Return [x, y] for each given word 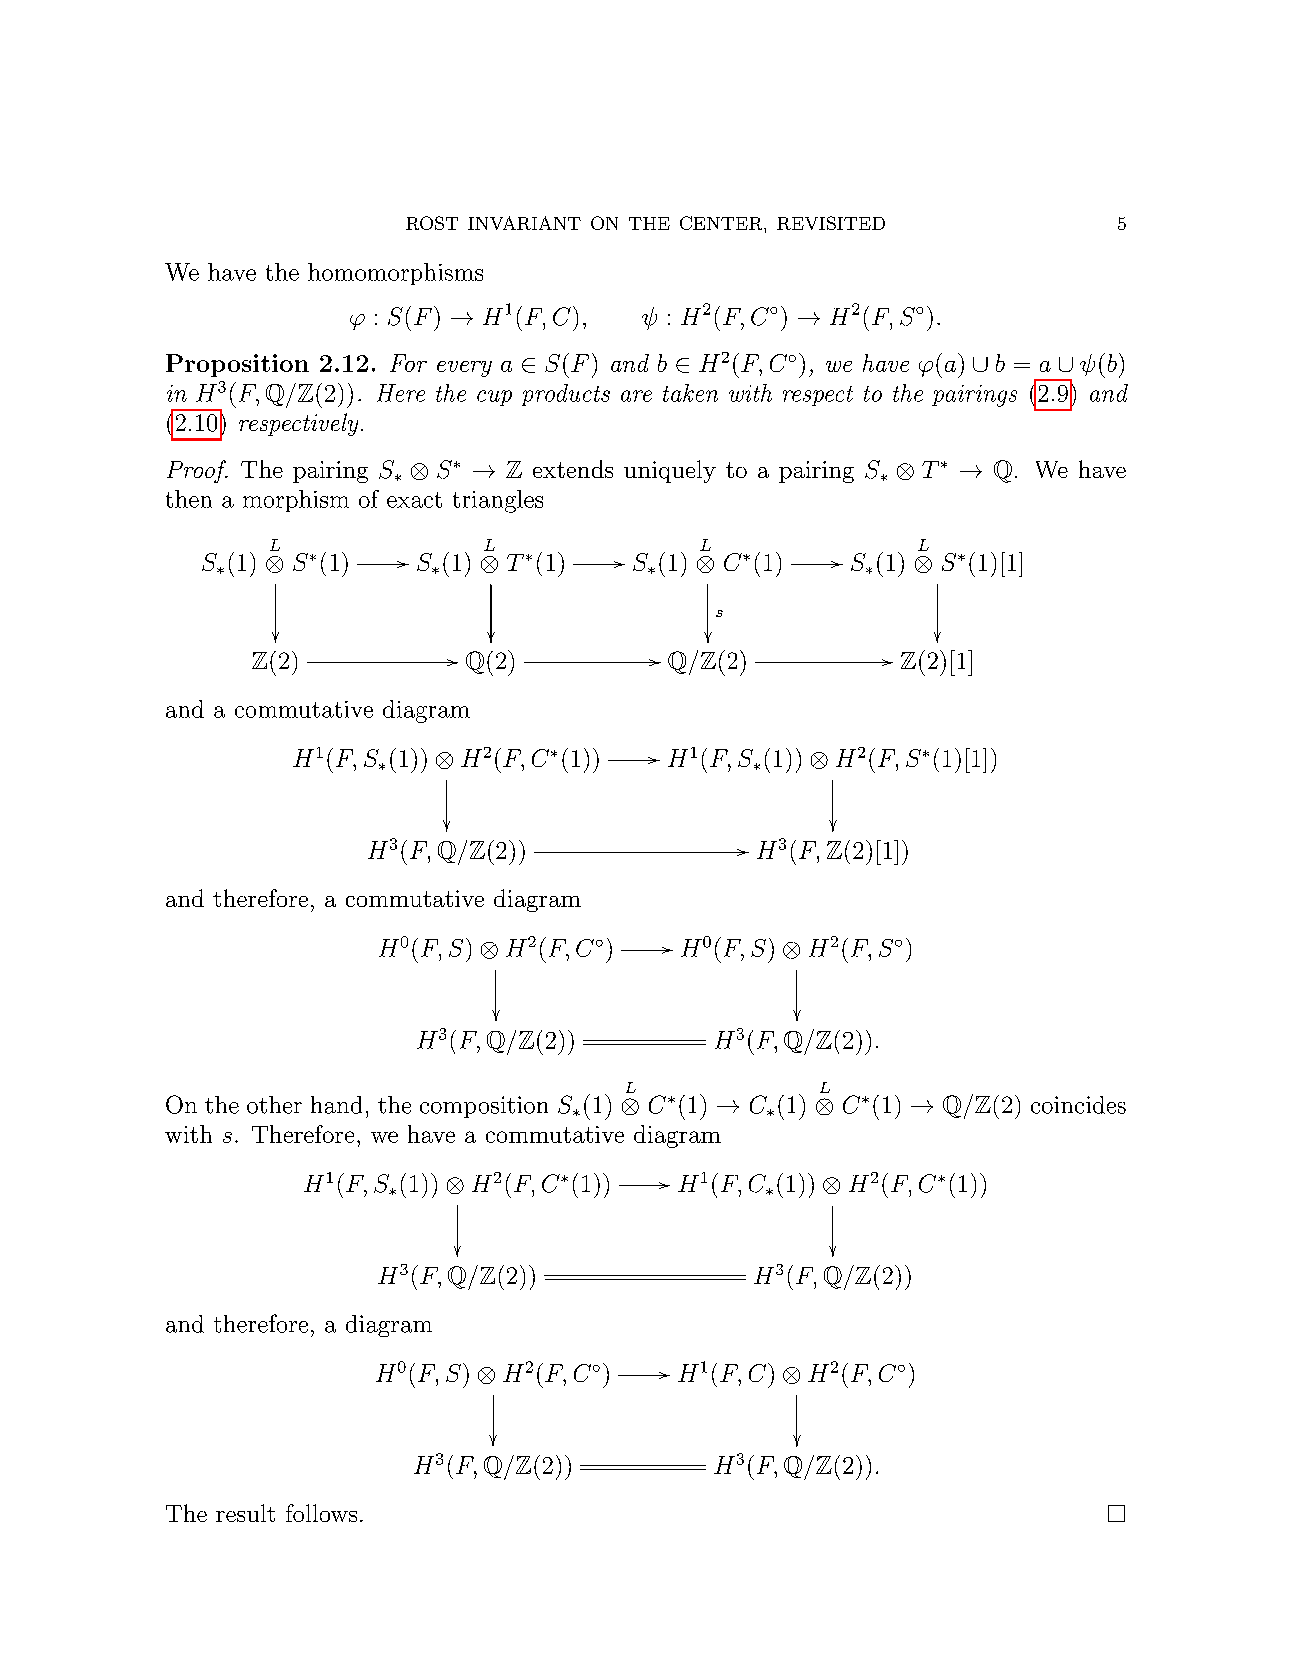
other [274, 1105]
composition [484, 1107]
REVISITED [831, 223]
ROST [432, 223]
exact [414, 500]
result [245, 1513]
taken [690, 393]
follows [321, 1513]
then [189, 499]
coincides [1078, 1105]
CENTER [722, 223]
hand [336, 1105]
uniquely [670, 471]
